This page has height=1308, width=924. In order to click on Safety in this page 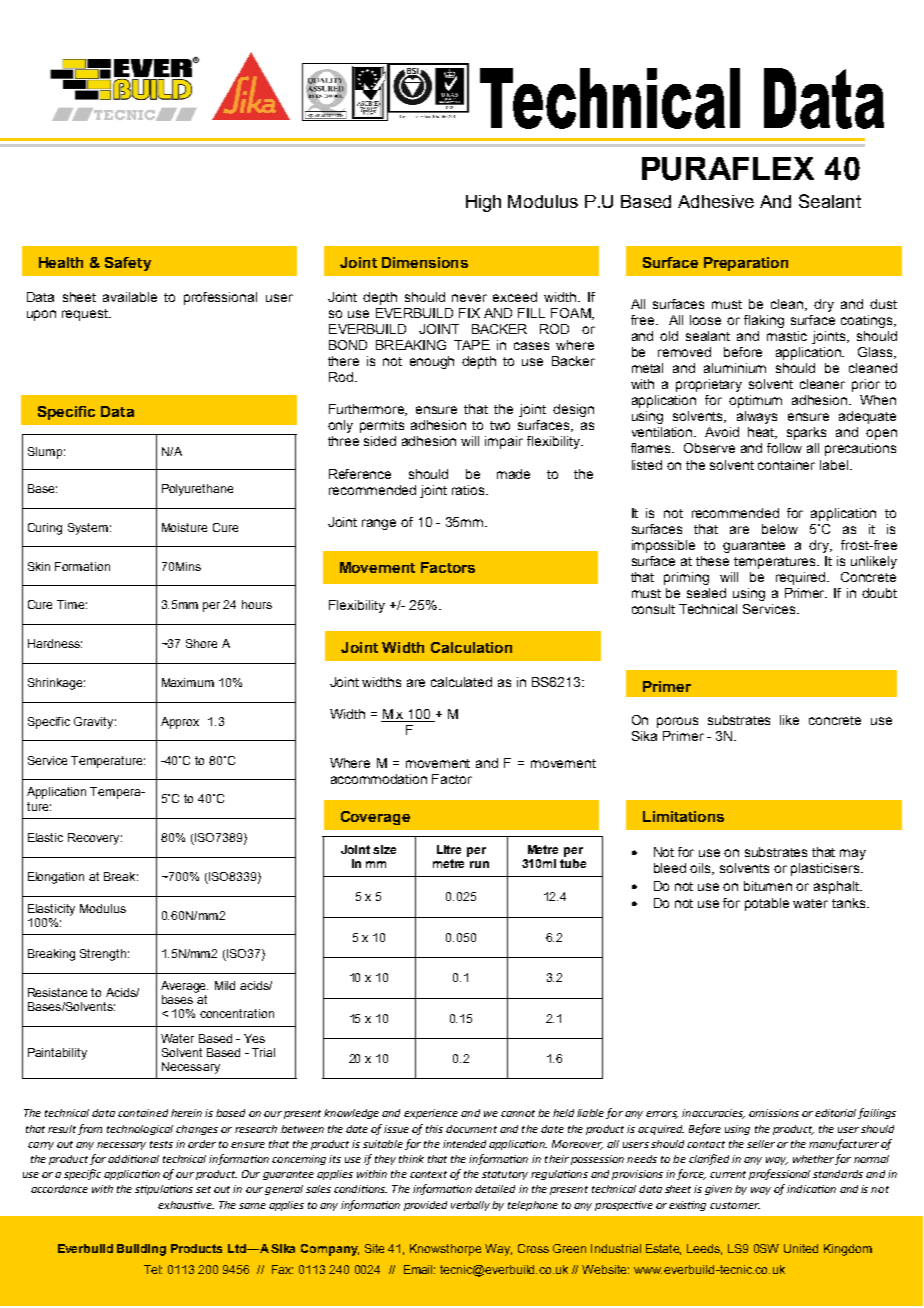, I will do `click(128, 264)`.
